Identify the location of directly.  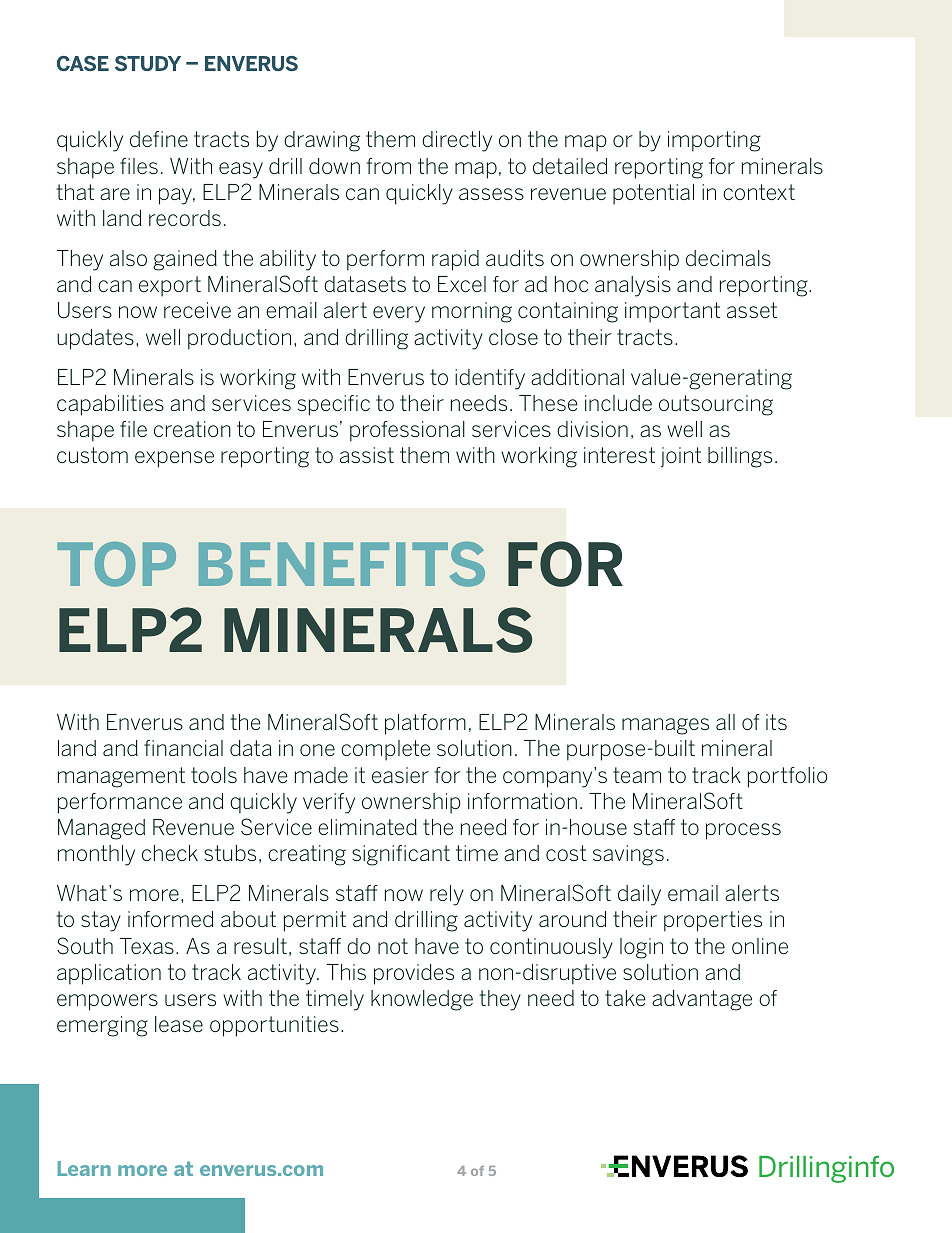
(457, 141).
